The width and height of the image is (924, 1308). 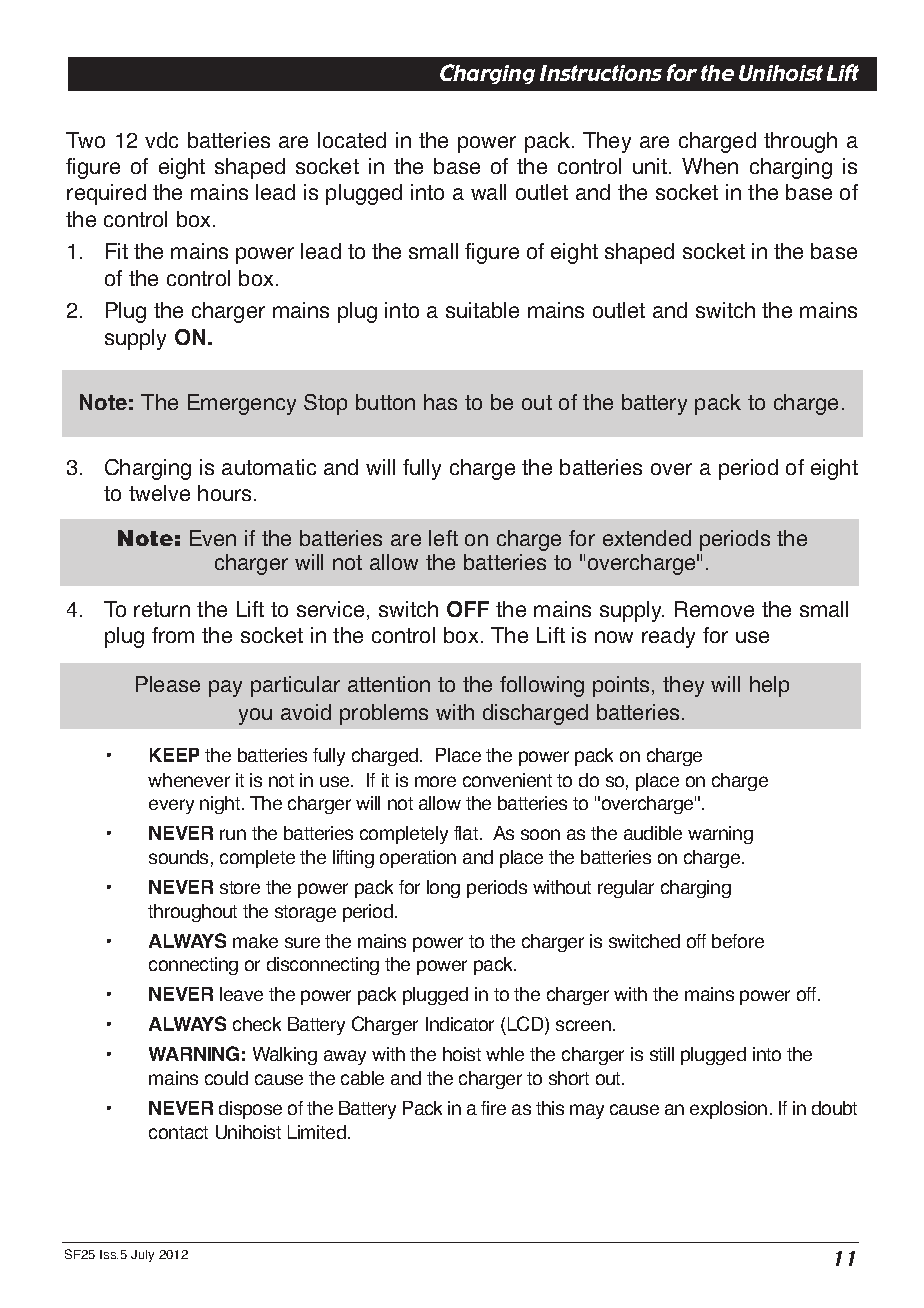 I want to click on vdc, so click(x=161, y=140).
